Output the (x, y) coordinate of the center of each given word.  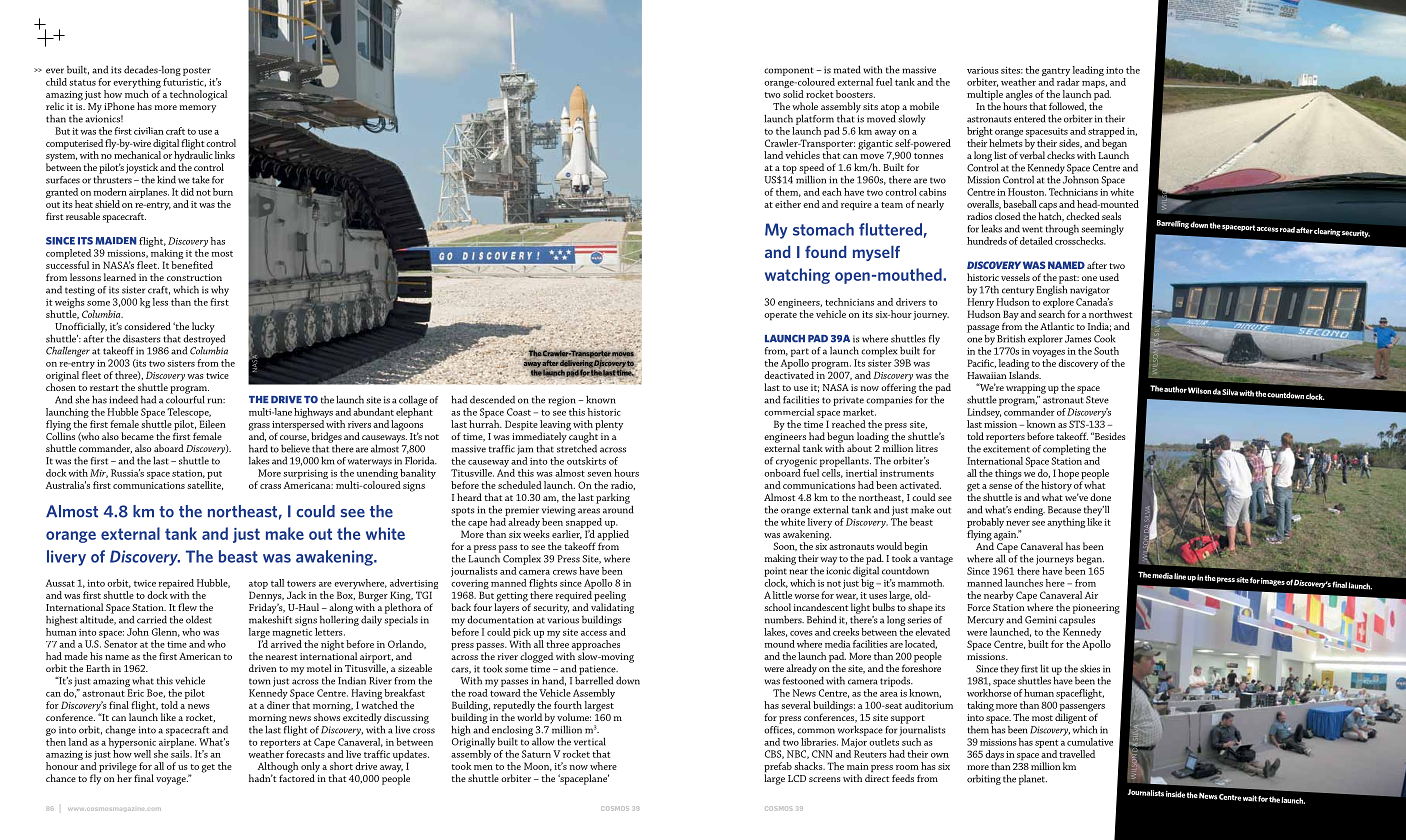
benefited (192, 265)
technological (198, 95)
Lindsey (984, 414)
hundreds (987, 241)
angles (1019, 96)
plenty (609, 425)
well (142, 754)
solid (793, 94)
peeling (610, 597)
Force (978, 607)
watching (797, 276)
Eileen (212, 424)
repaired (176, 584)
